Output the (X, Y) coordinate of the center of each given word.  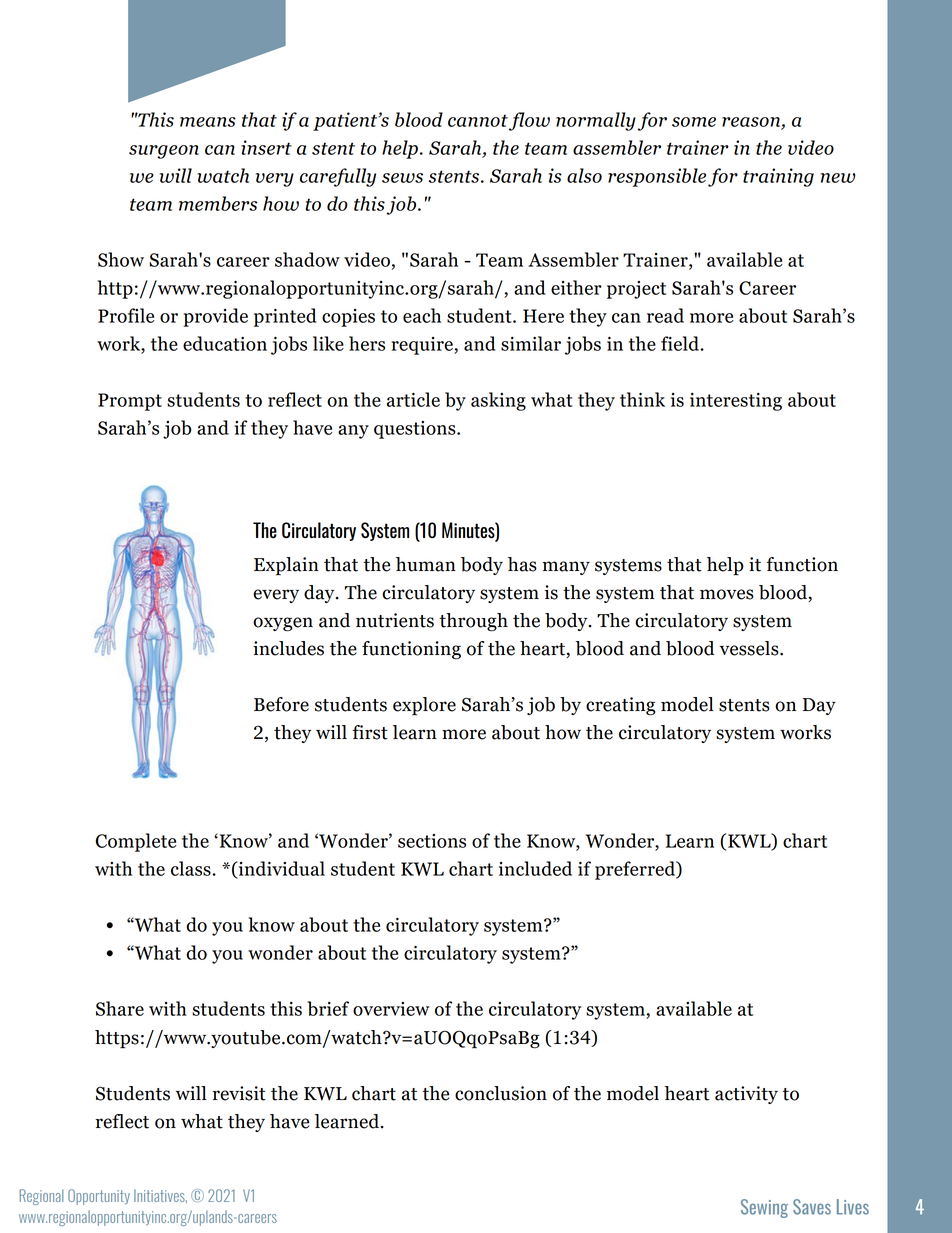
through (473, 622)
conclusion (501, 1093)
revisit (239, 1093)
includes (288, 648)
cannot (478, 120)
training (778, 177)
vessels (750, 648)
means (208, 122)
